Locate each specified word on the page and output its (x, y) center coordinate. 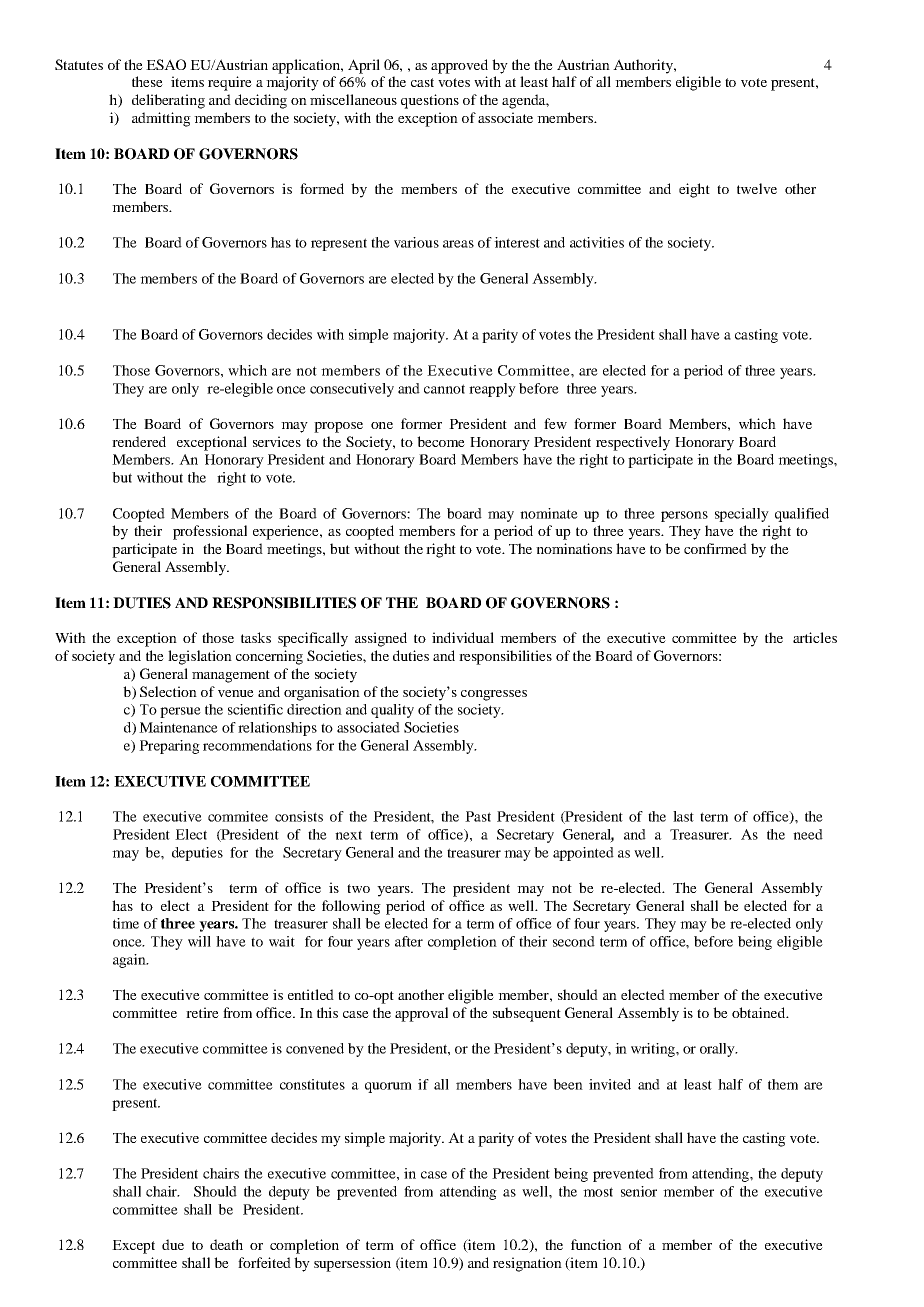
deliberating (168, 101)
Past (478, 816)
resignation (527, 1264)
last (683, 816)
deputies (197, 854)
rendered (139, 441)
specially (742, 515)
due (173, 1244)
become (441, 441)
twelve (757, 188)
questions (430, 101)
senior (639, 1191)
